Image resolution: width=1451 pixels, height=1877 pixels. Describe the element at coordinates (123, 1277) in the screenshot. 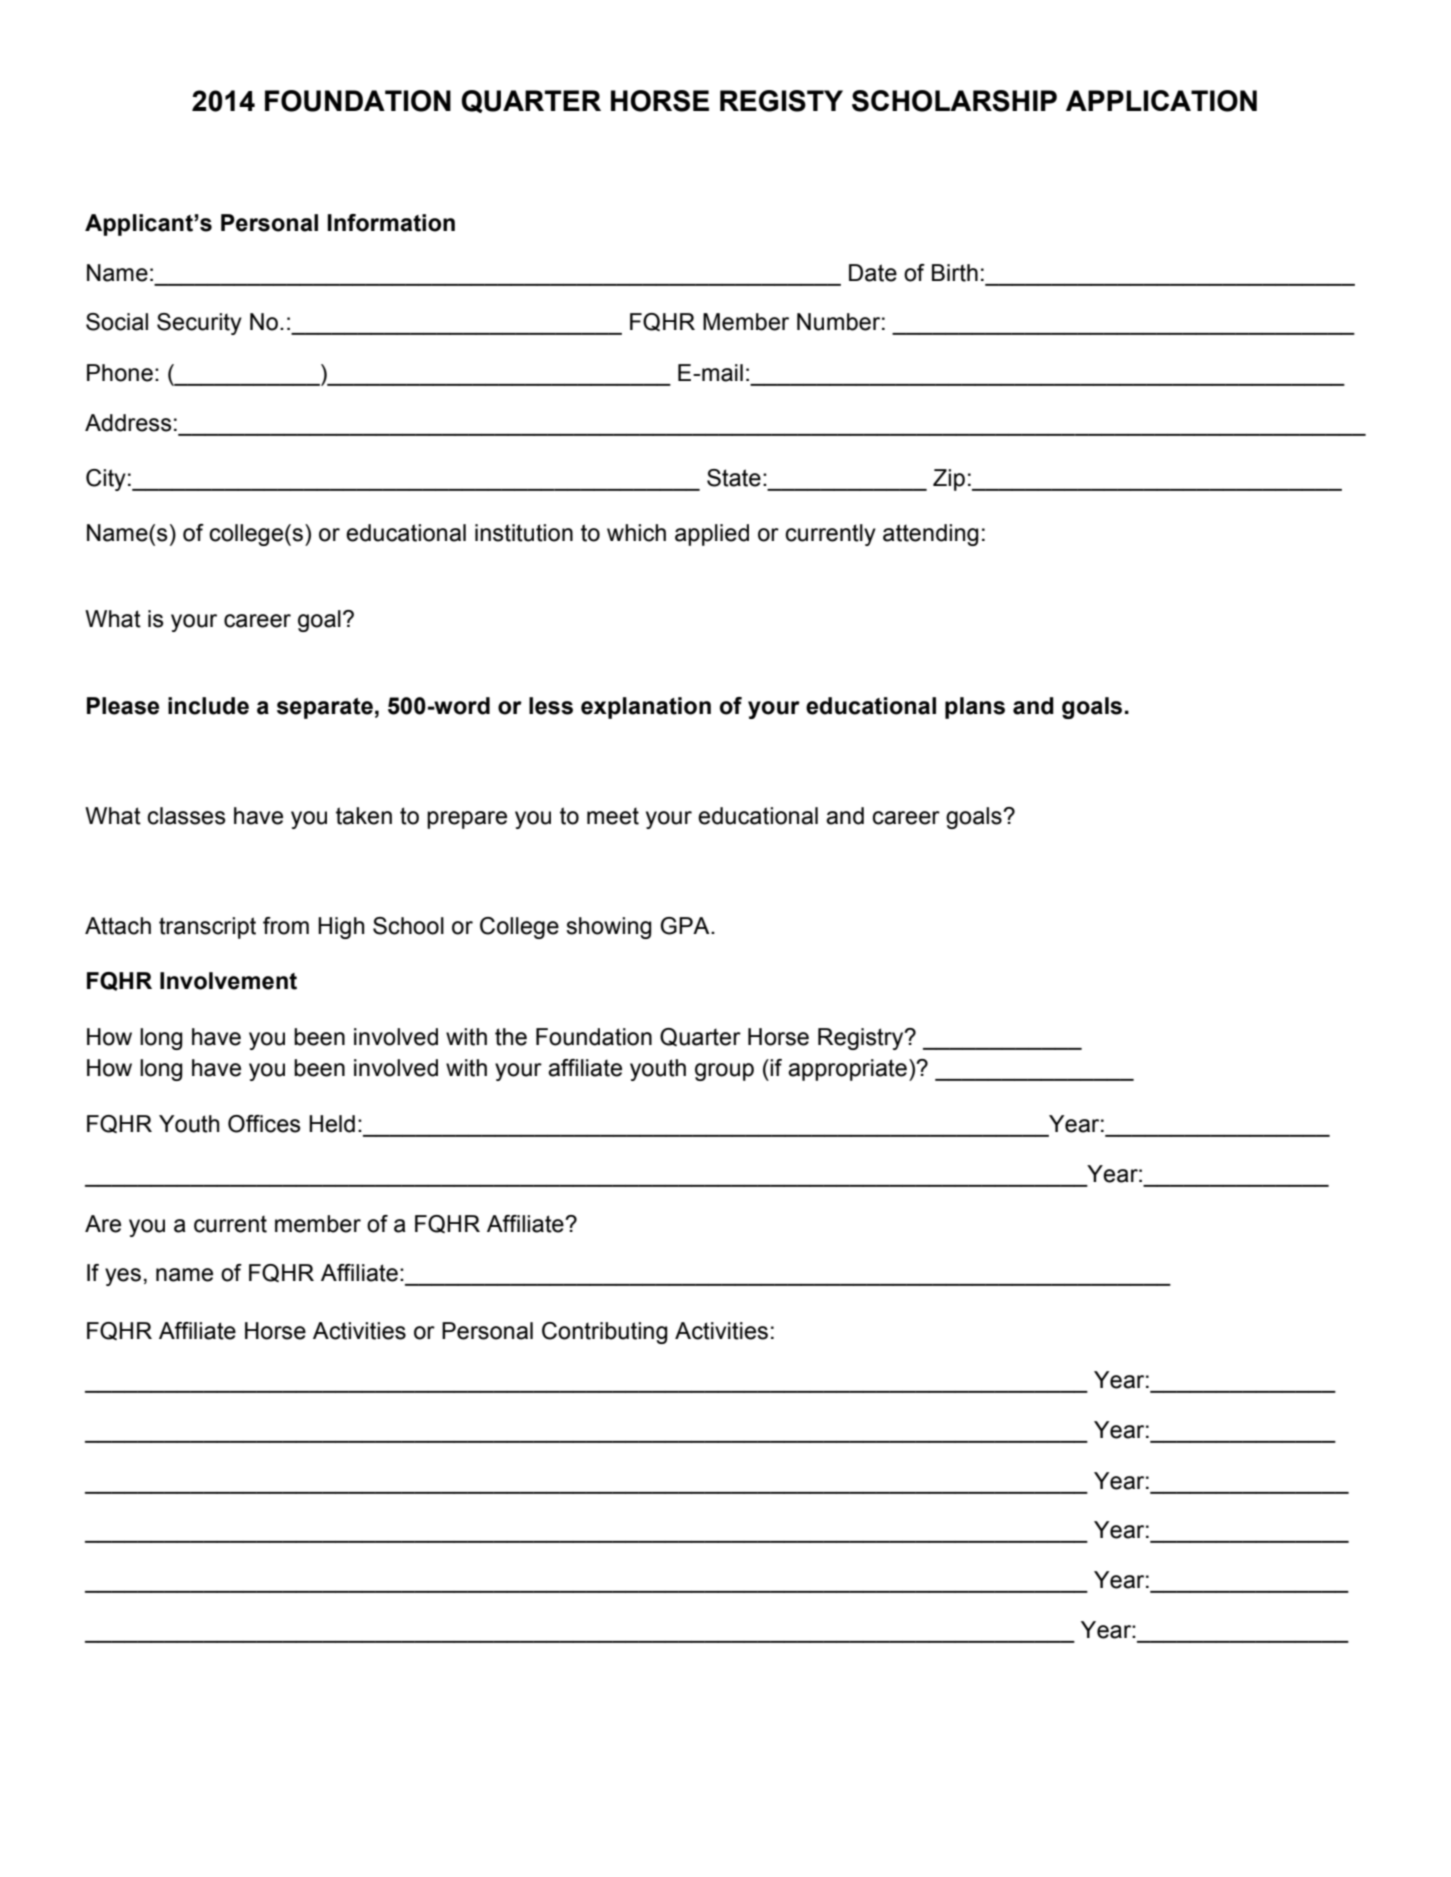

I see `yes` at that location.
